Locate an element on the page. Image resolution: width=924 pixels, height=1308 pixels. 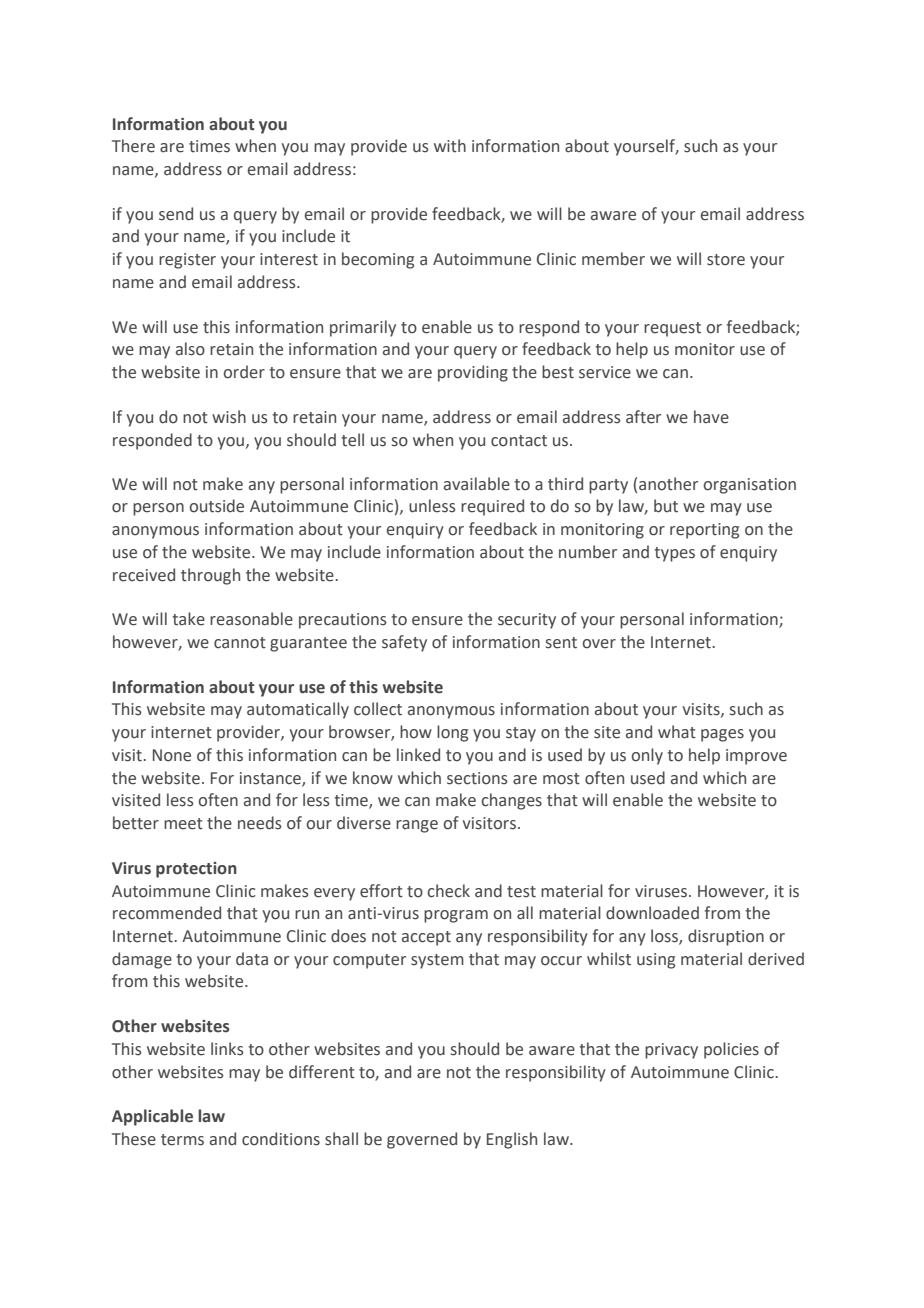
sections is located at coordinates (477, 778).
